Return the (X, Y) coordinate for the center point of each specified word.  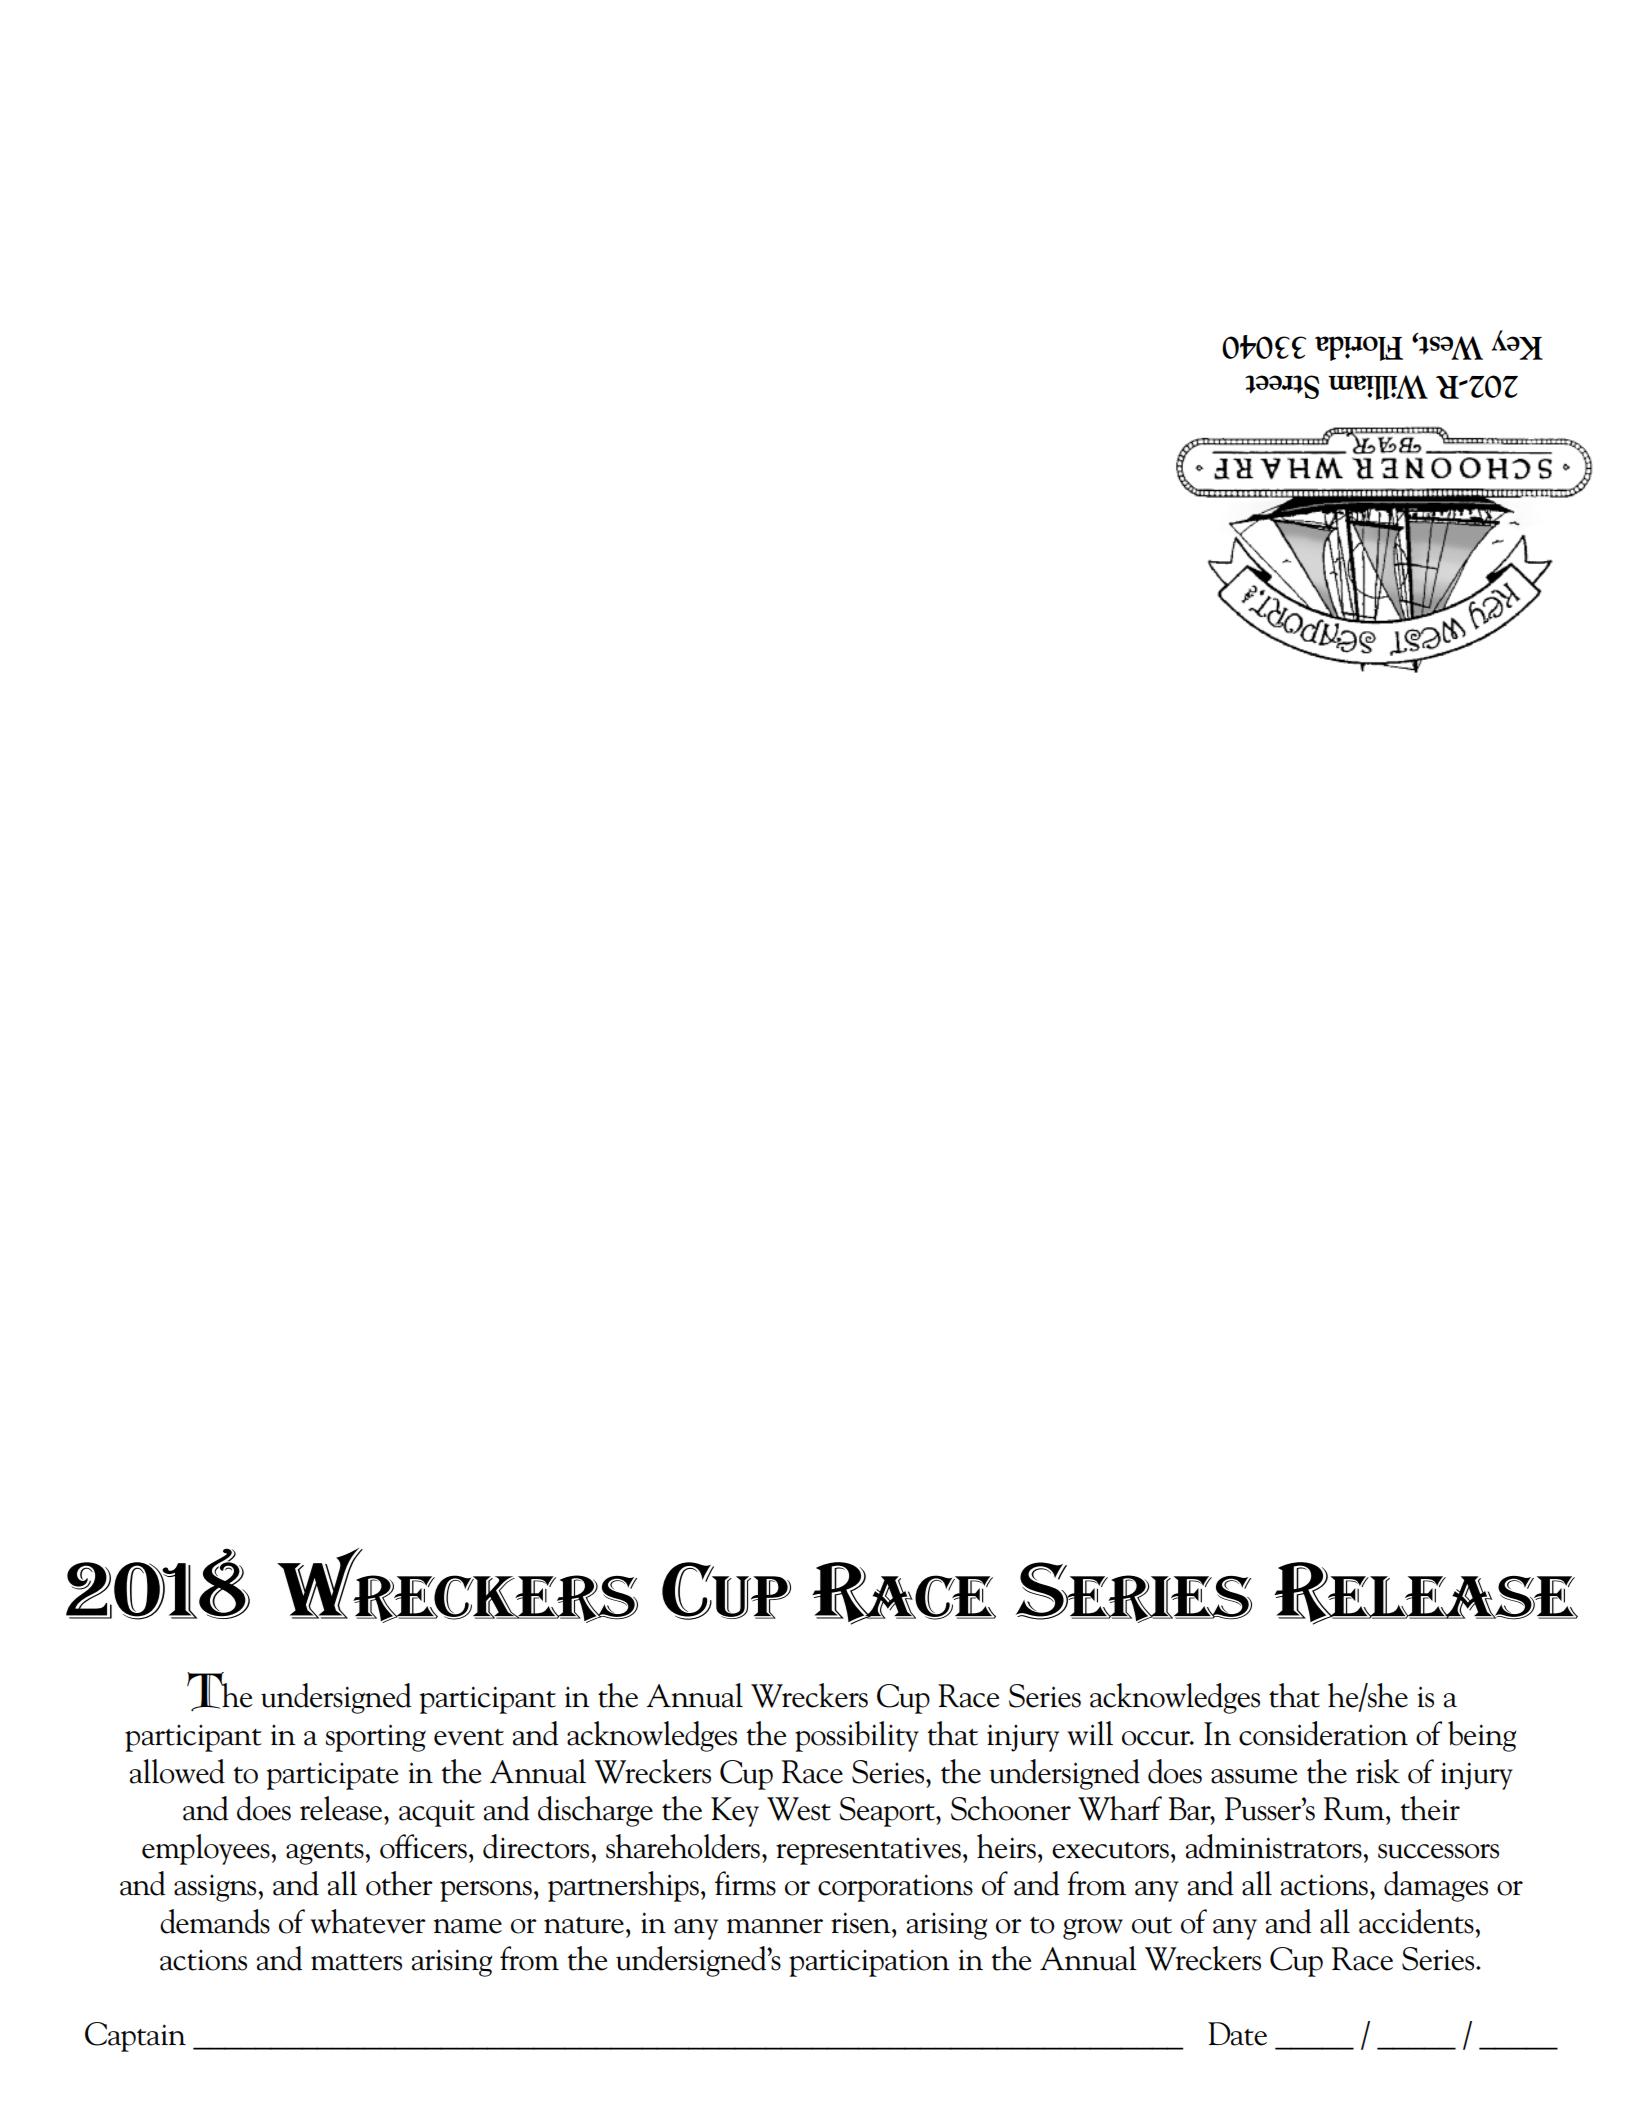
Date (1237, 2034)
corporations (895, 1888)
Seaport (888, 1812)
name (467, 1926)
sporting (376, 1738)
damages (1436, 1886)
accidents (1417, 1921)
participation (869, 1963)
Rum (1355, 1809)
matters (356, 1962)
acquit (437, 1813)
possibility (857, 1736)
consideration (1323, 1733)
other (399, 1883)
